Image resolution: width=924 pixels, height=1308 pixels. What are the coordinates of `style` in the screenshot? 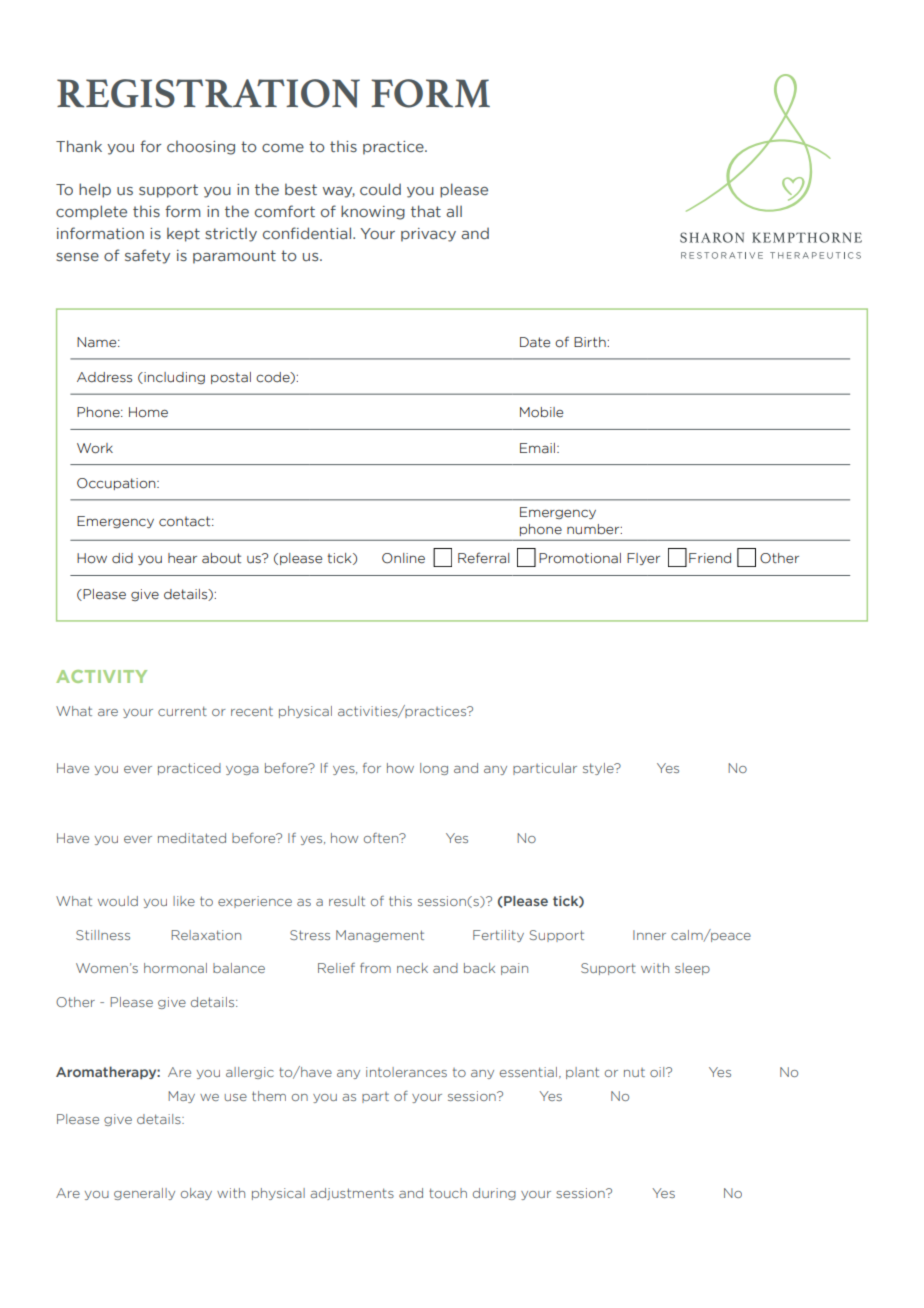 It's located at (599, 769).
